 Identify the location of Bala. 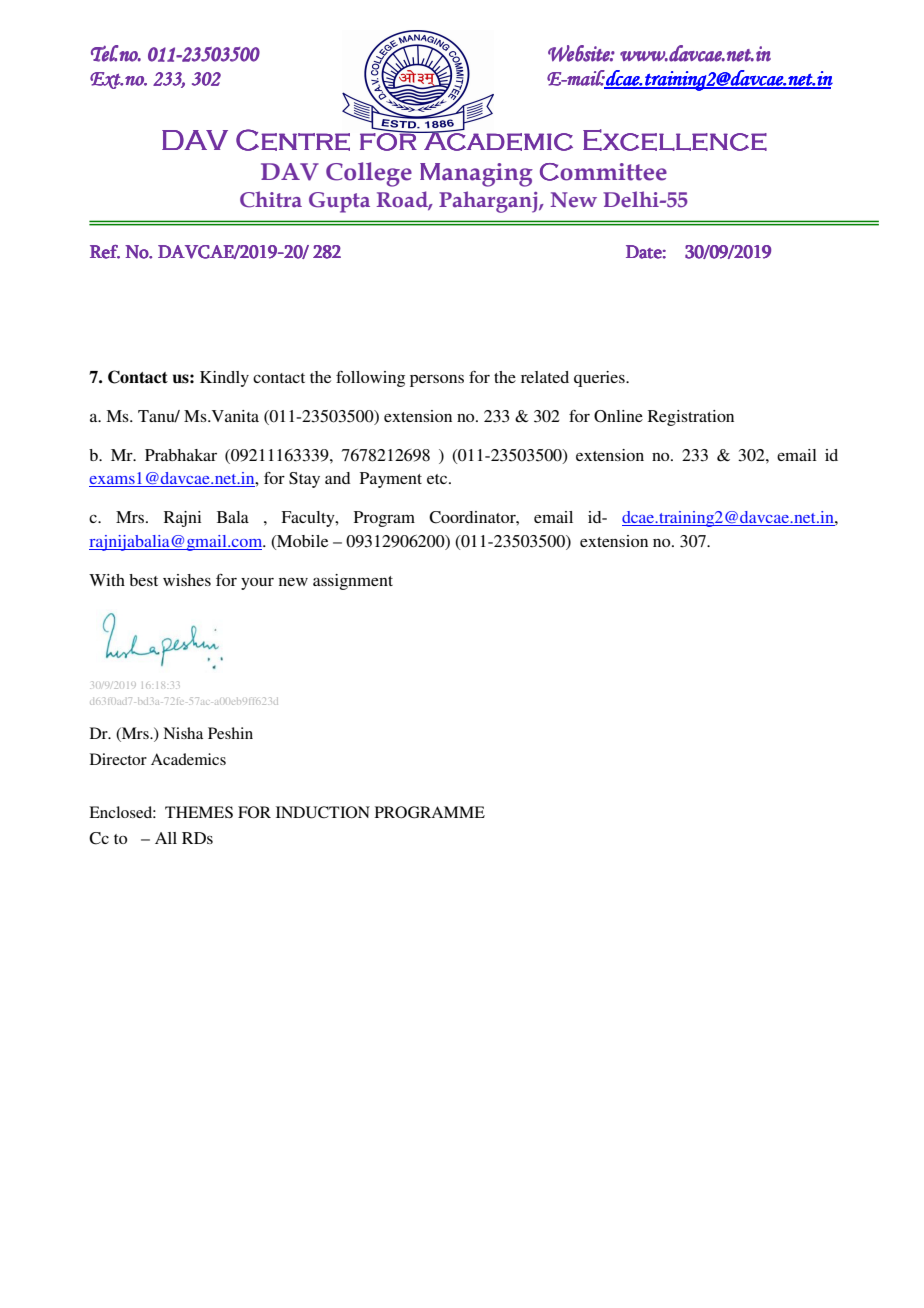
(233, 517).
